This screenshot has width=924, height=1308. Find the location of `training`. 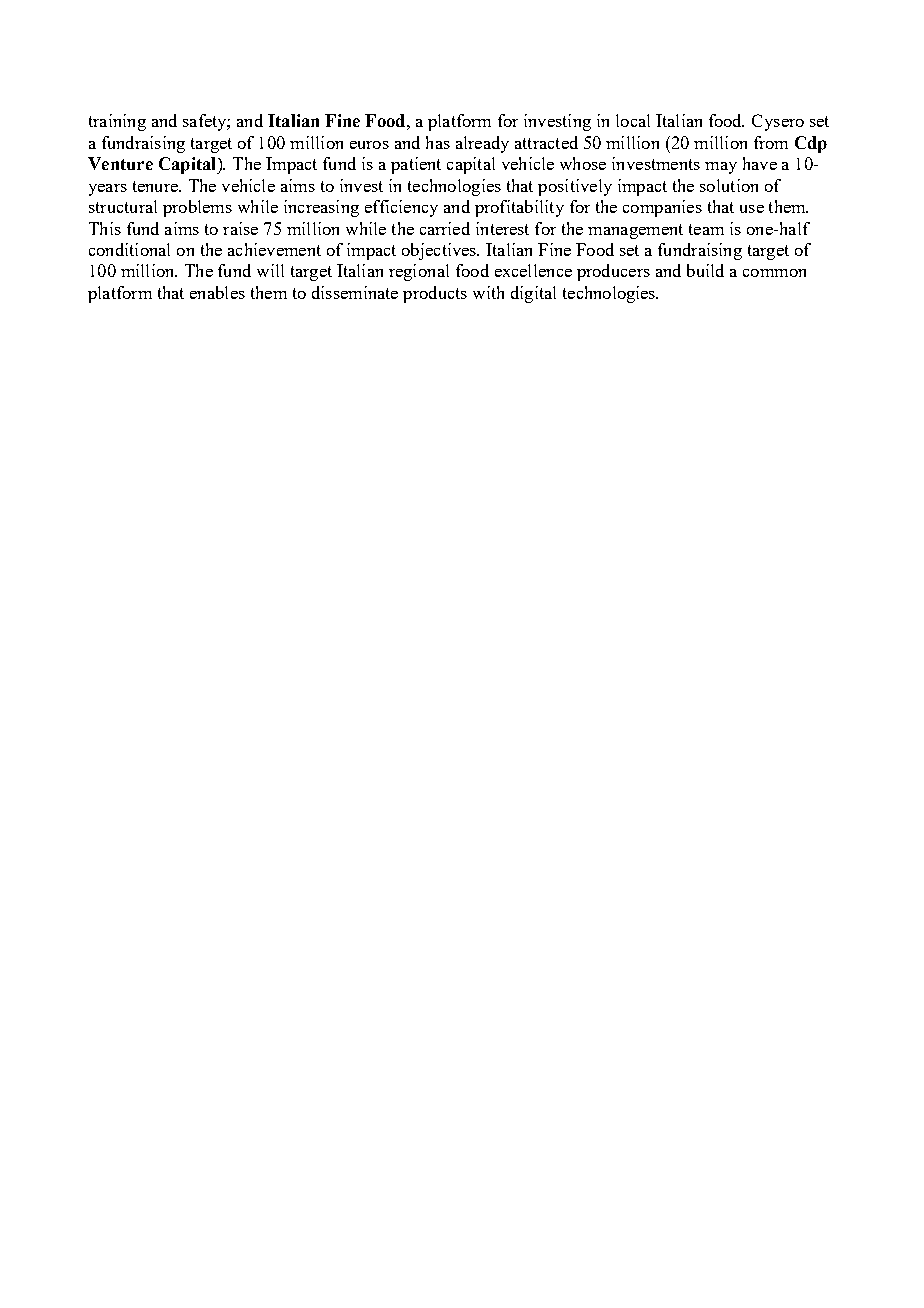

training is located at coordinates (117, 122).
